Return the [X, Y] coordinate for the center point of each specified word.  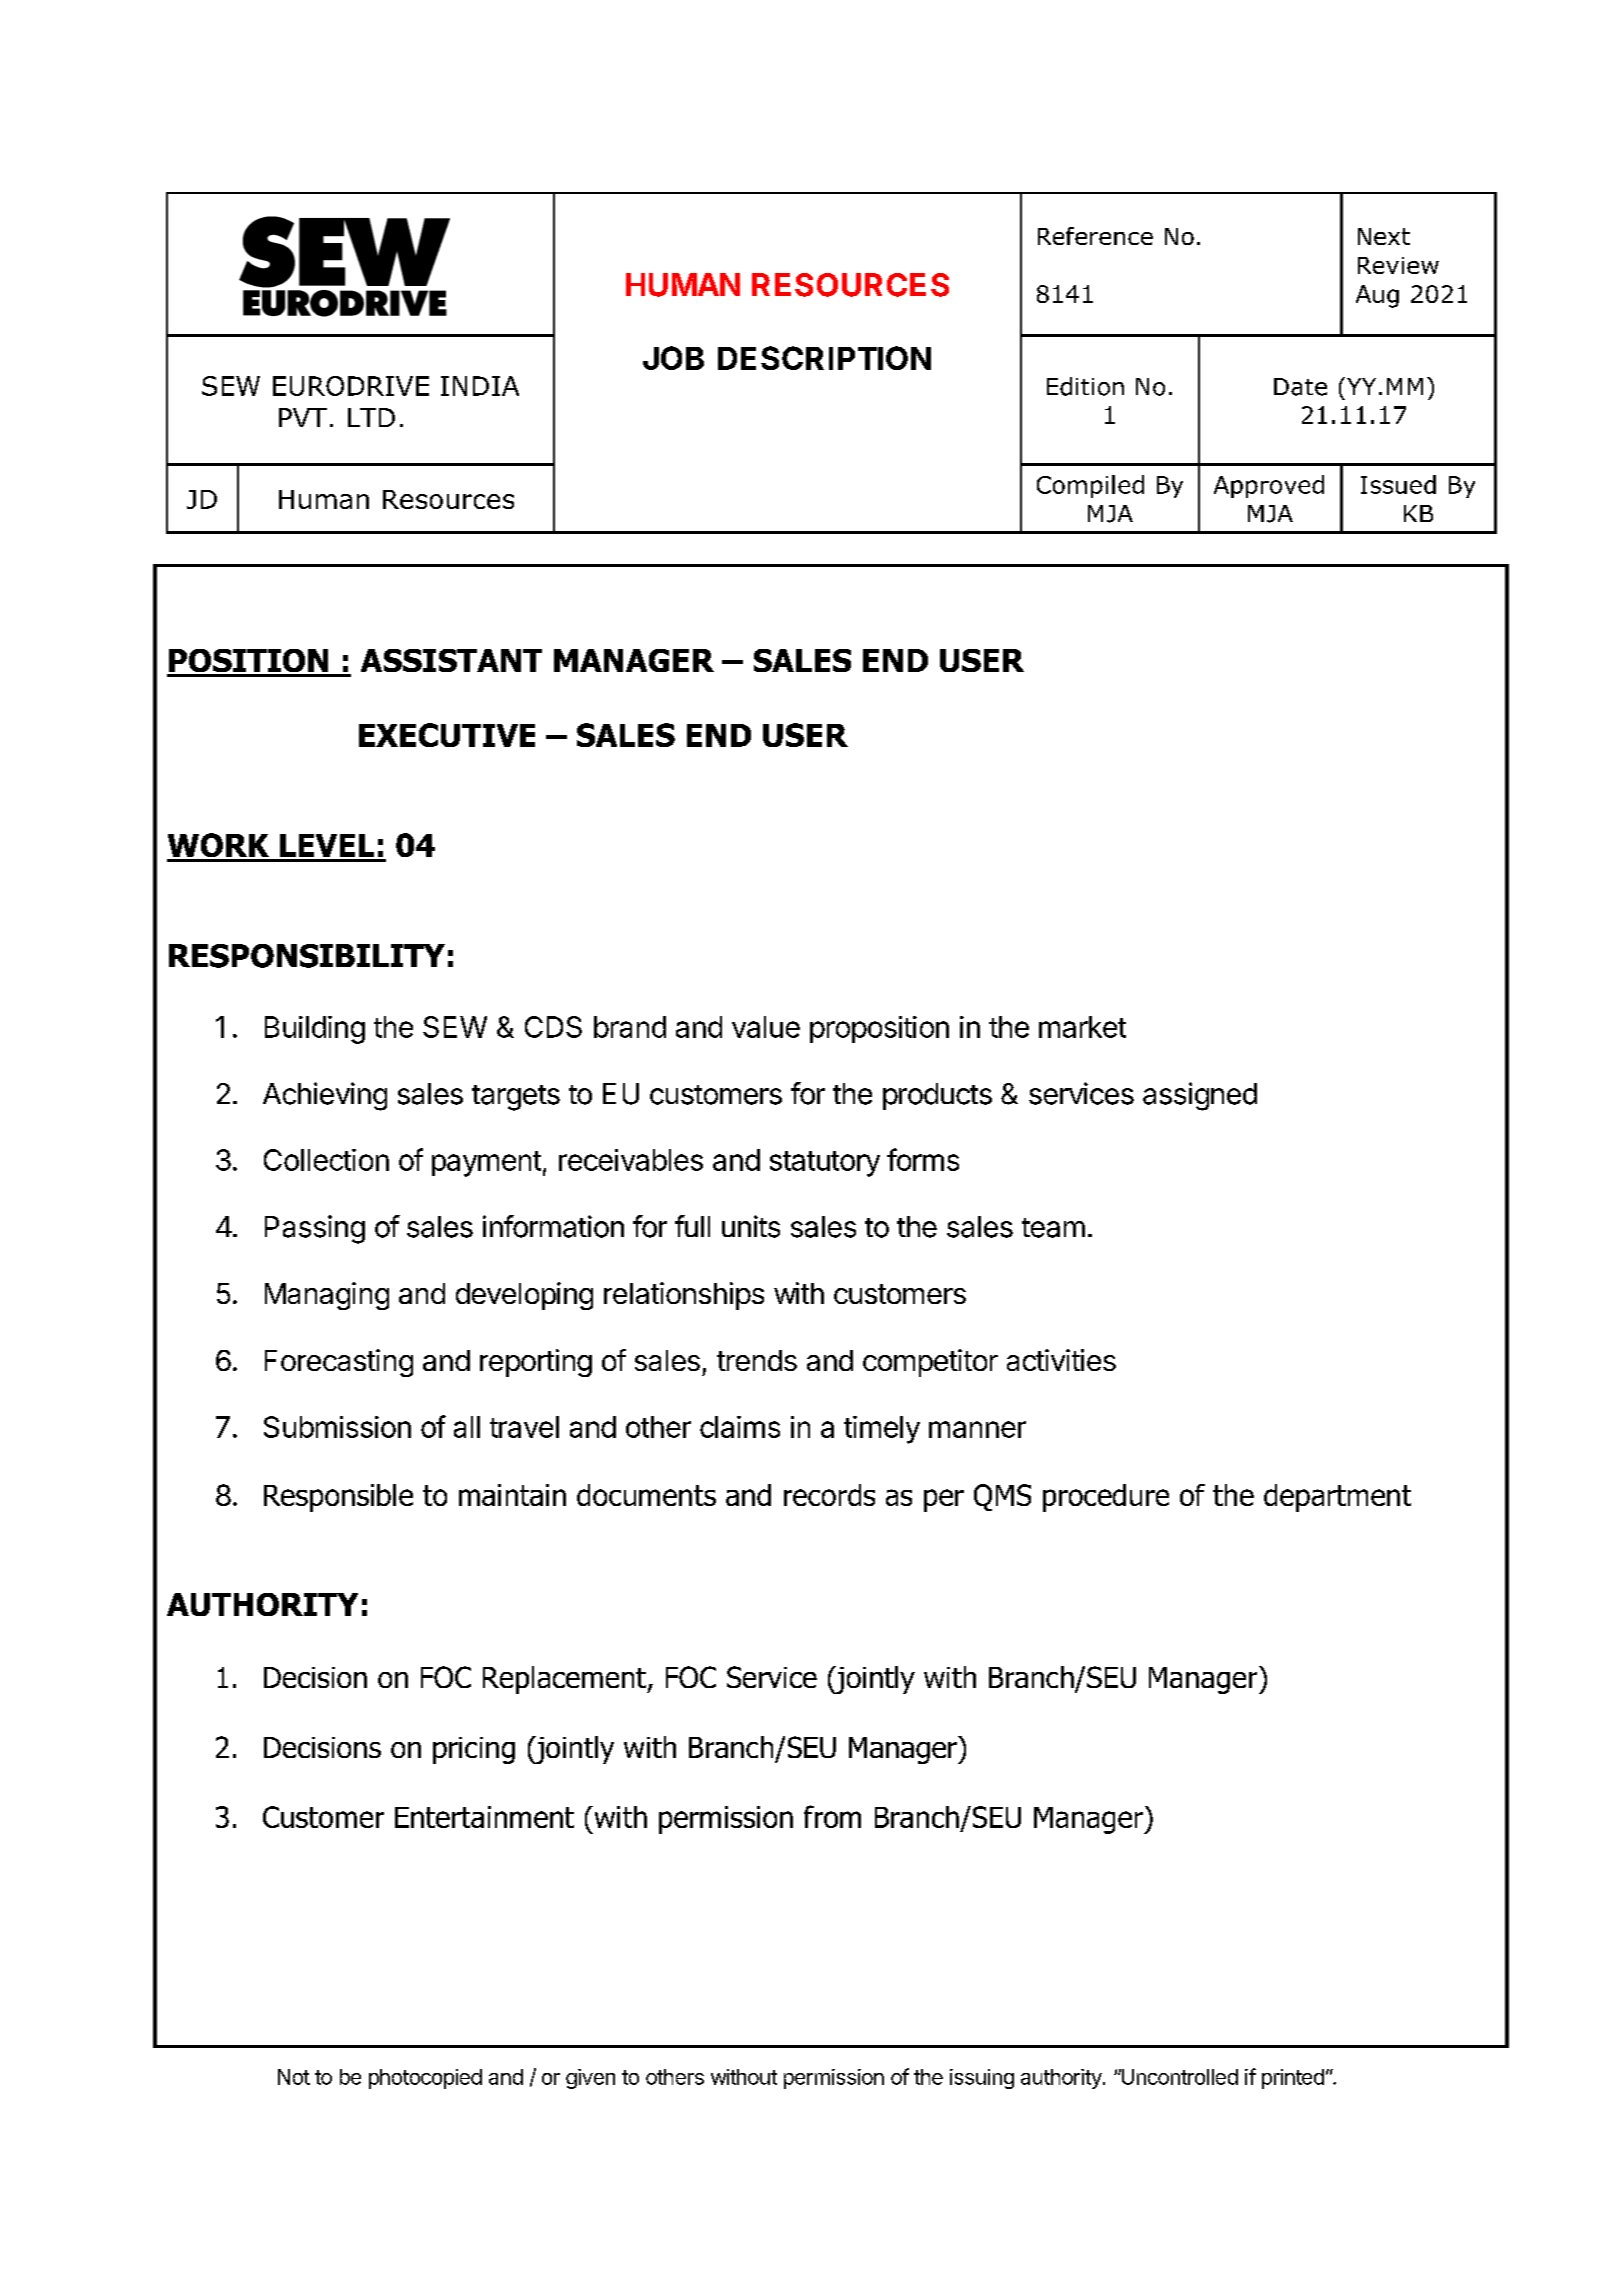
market [1082, 1027]
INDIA [480, 386]
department [1337, 1498]
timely [882, 1430]
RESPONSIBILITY [307, 956]
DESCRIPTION [824, 358]
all [467, 1427]
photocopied [425, 2079]
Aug [1377, 296]
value [766, 1027]
